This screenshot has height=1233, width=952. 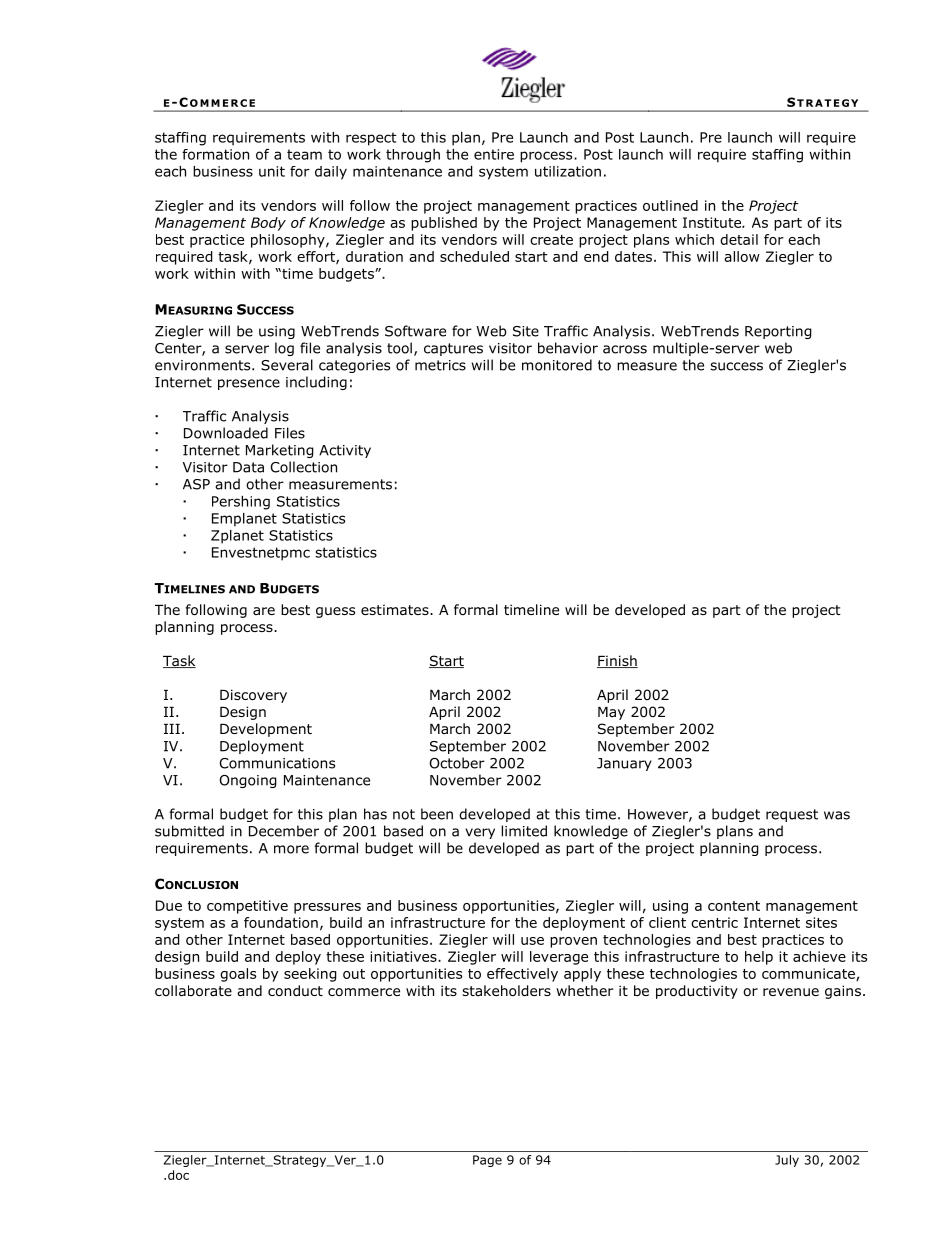 I want to click on May, so click(x=611, y=713).
